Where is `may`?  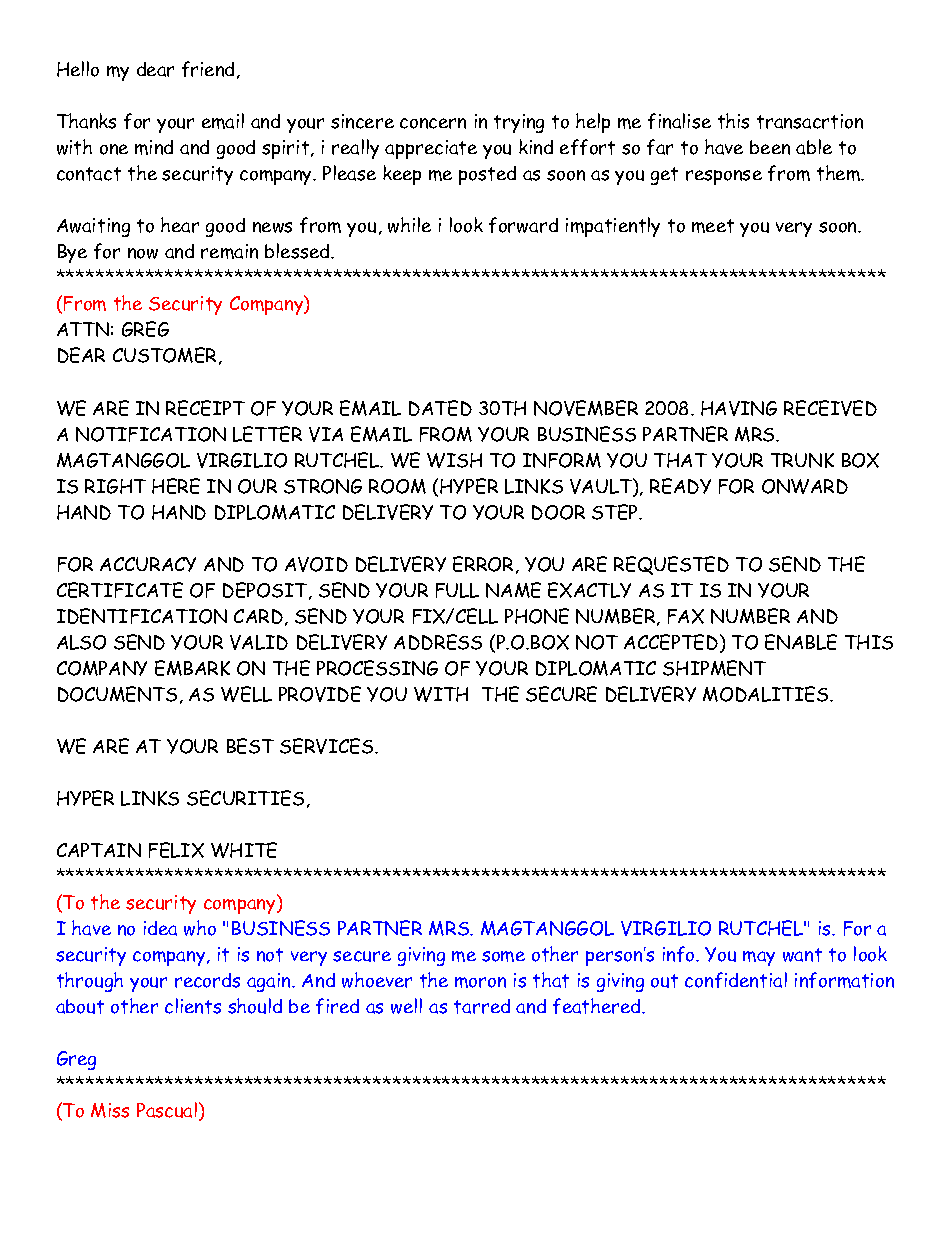 may is located at coordinates (759, 958).
